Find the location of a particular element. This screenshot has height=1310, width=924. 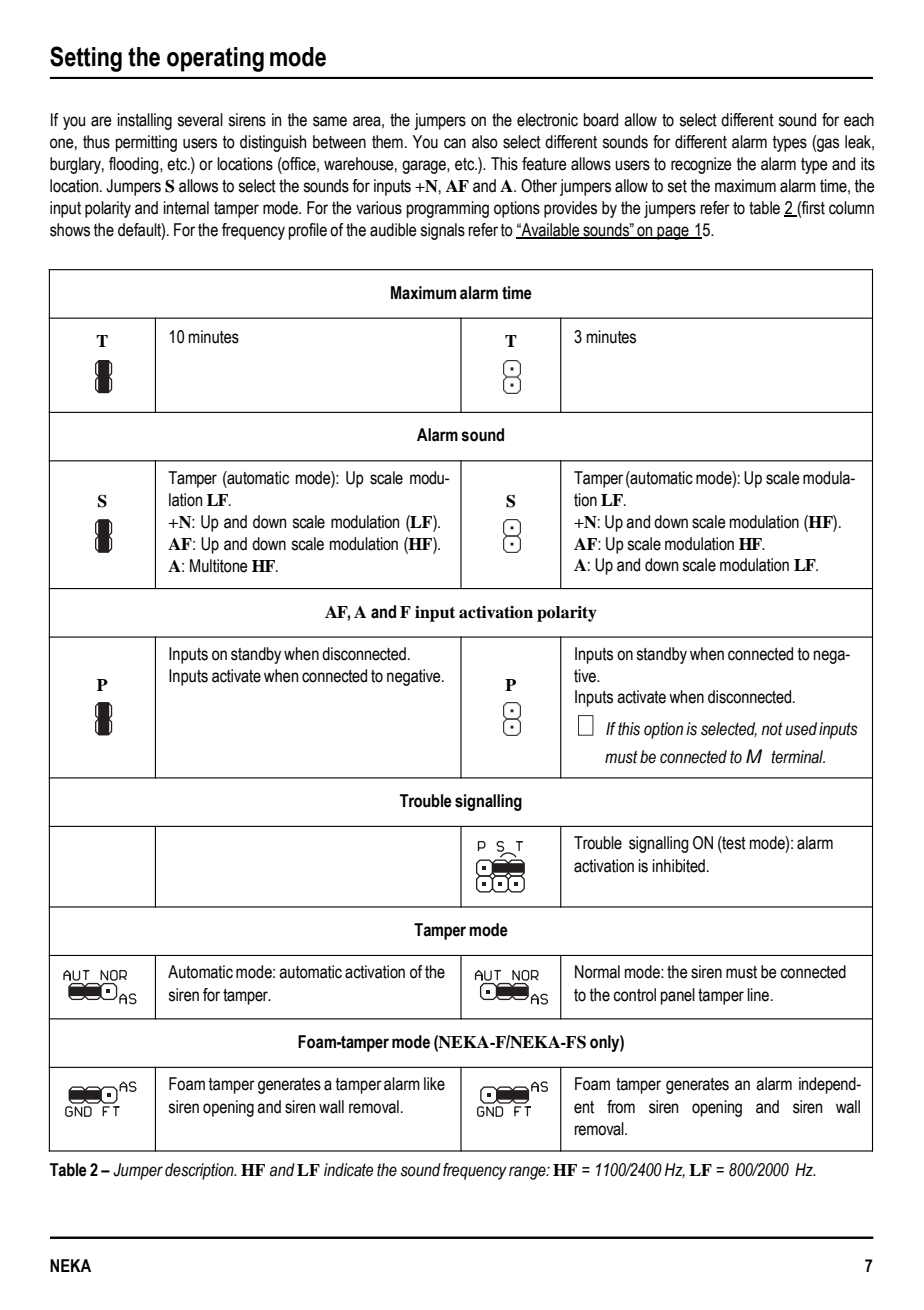

shows is located at coordinates (70, 230).
